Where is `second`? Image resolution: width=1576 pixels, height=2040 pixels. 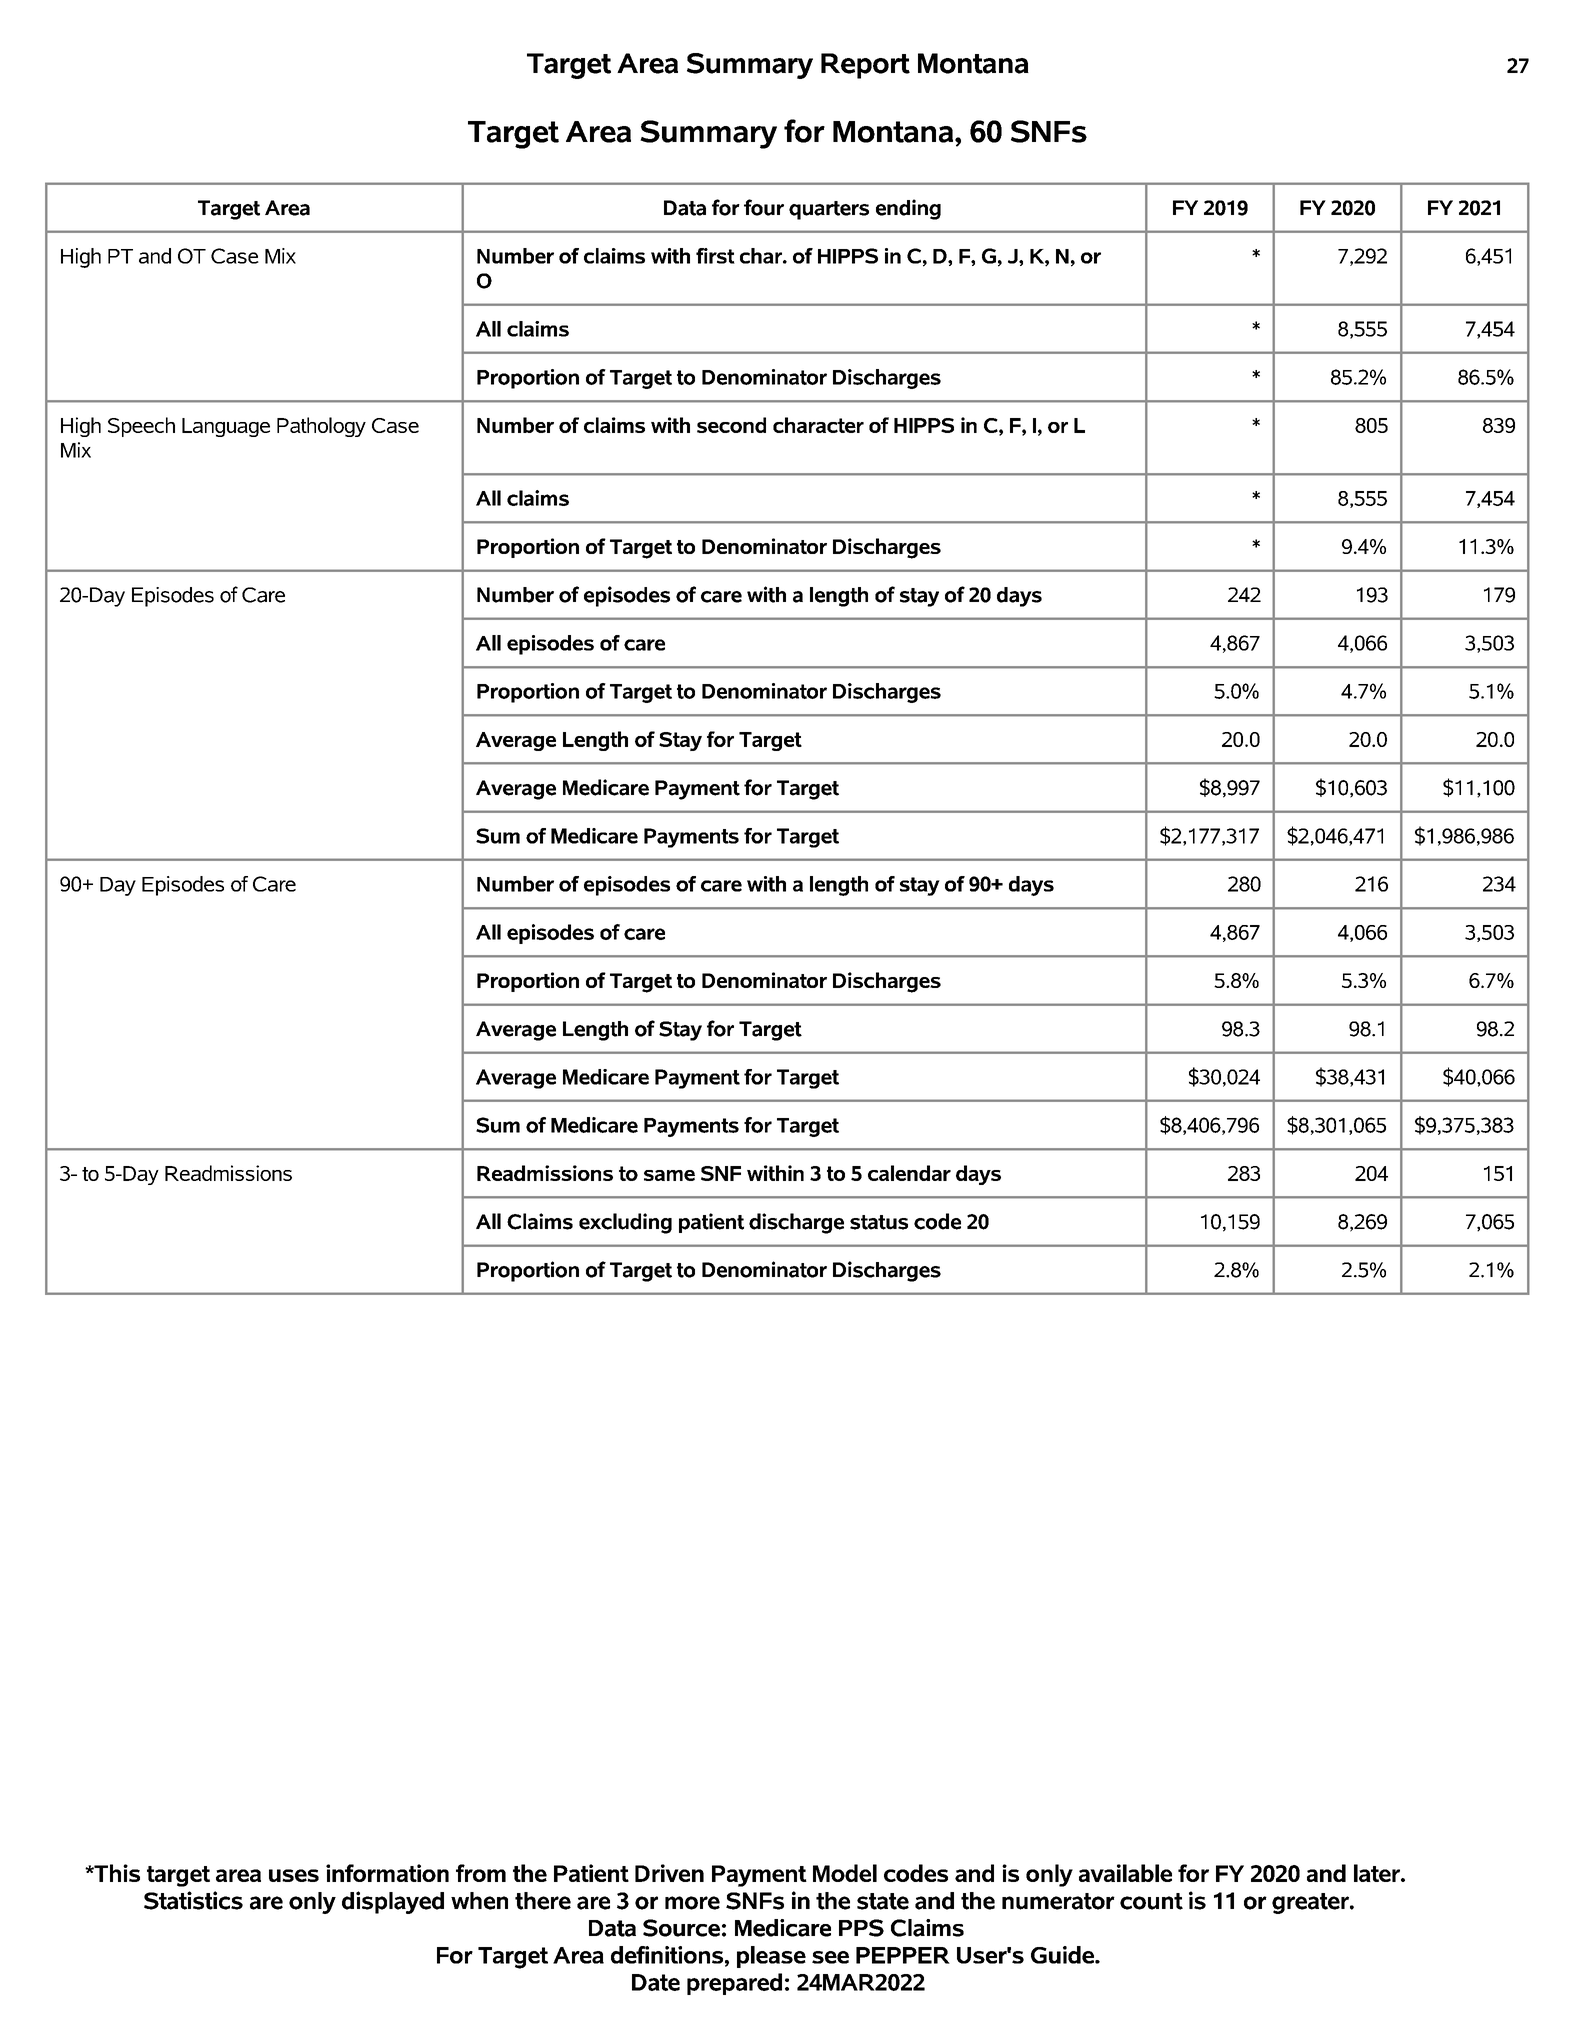
second is located at coordinates (731, 425).
